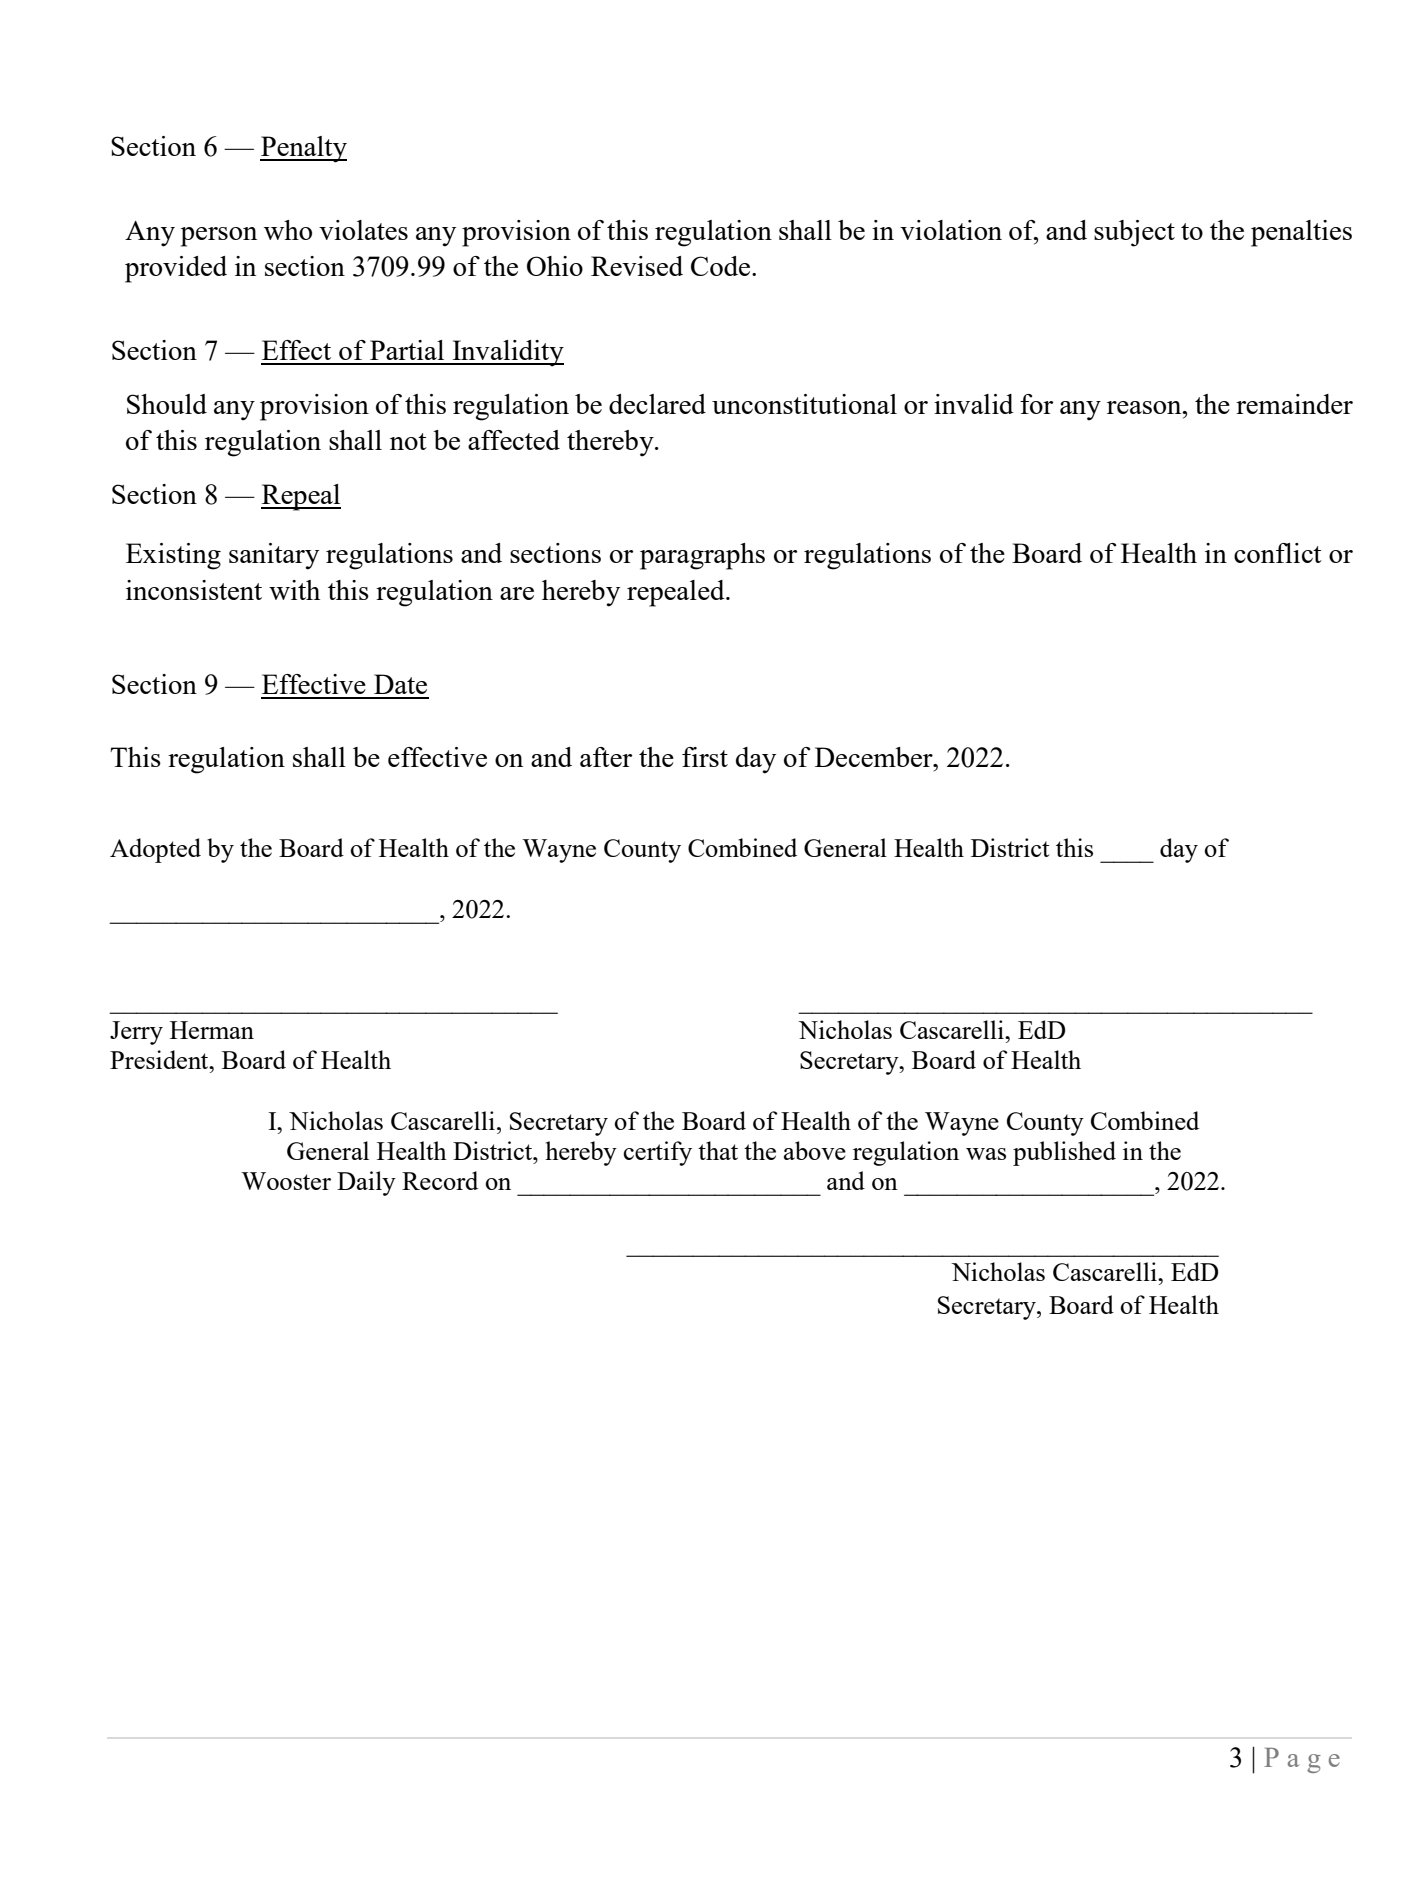 The height and width of the screenshot is (1893, 1423). What do you see at coordinates (286, 1181) in the screenshot?
I see `Wooster` at bounding box center [286, 1181].
